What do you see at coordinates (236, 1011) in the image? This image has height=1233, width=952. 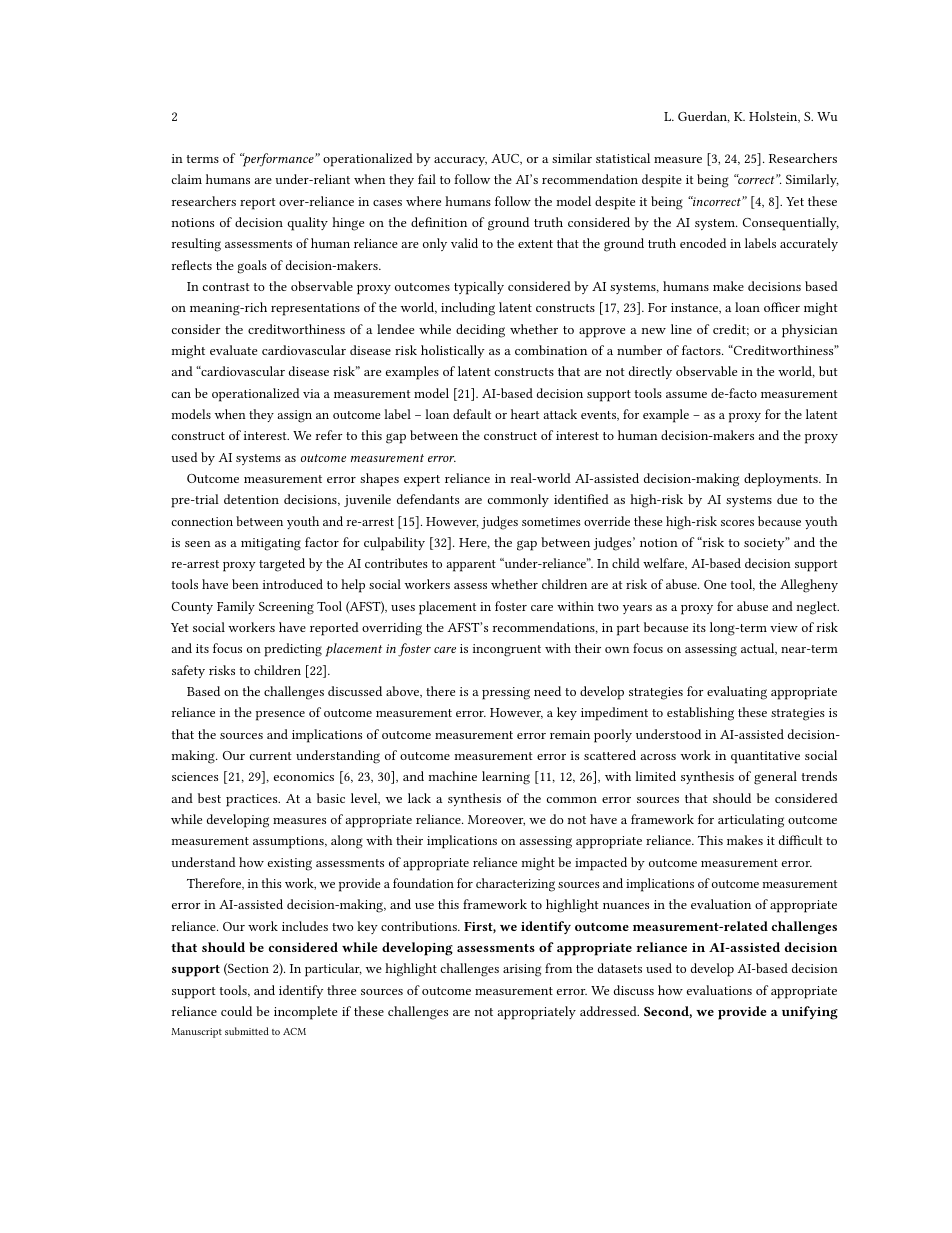 I see `could` at bounding box center [236, 1011].
